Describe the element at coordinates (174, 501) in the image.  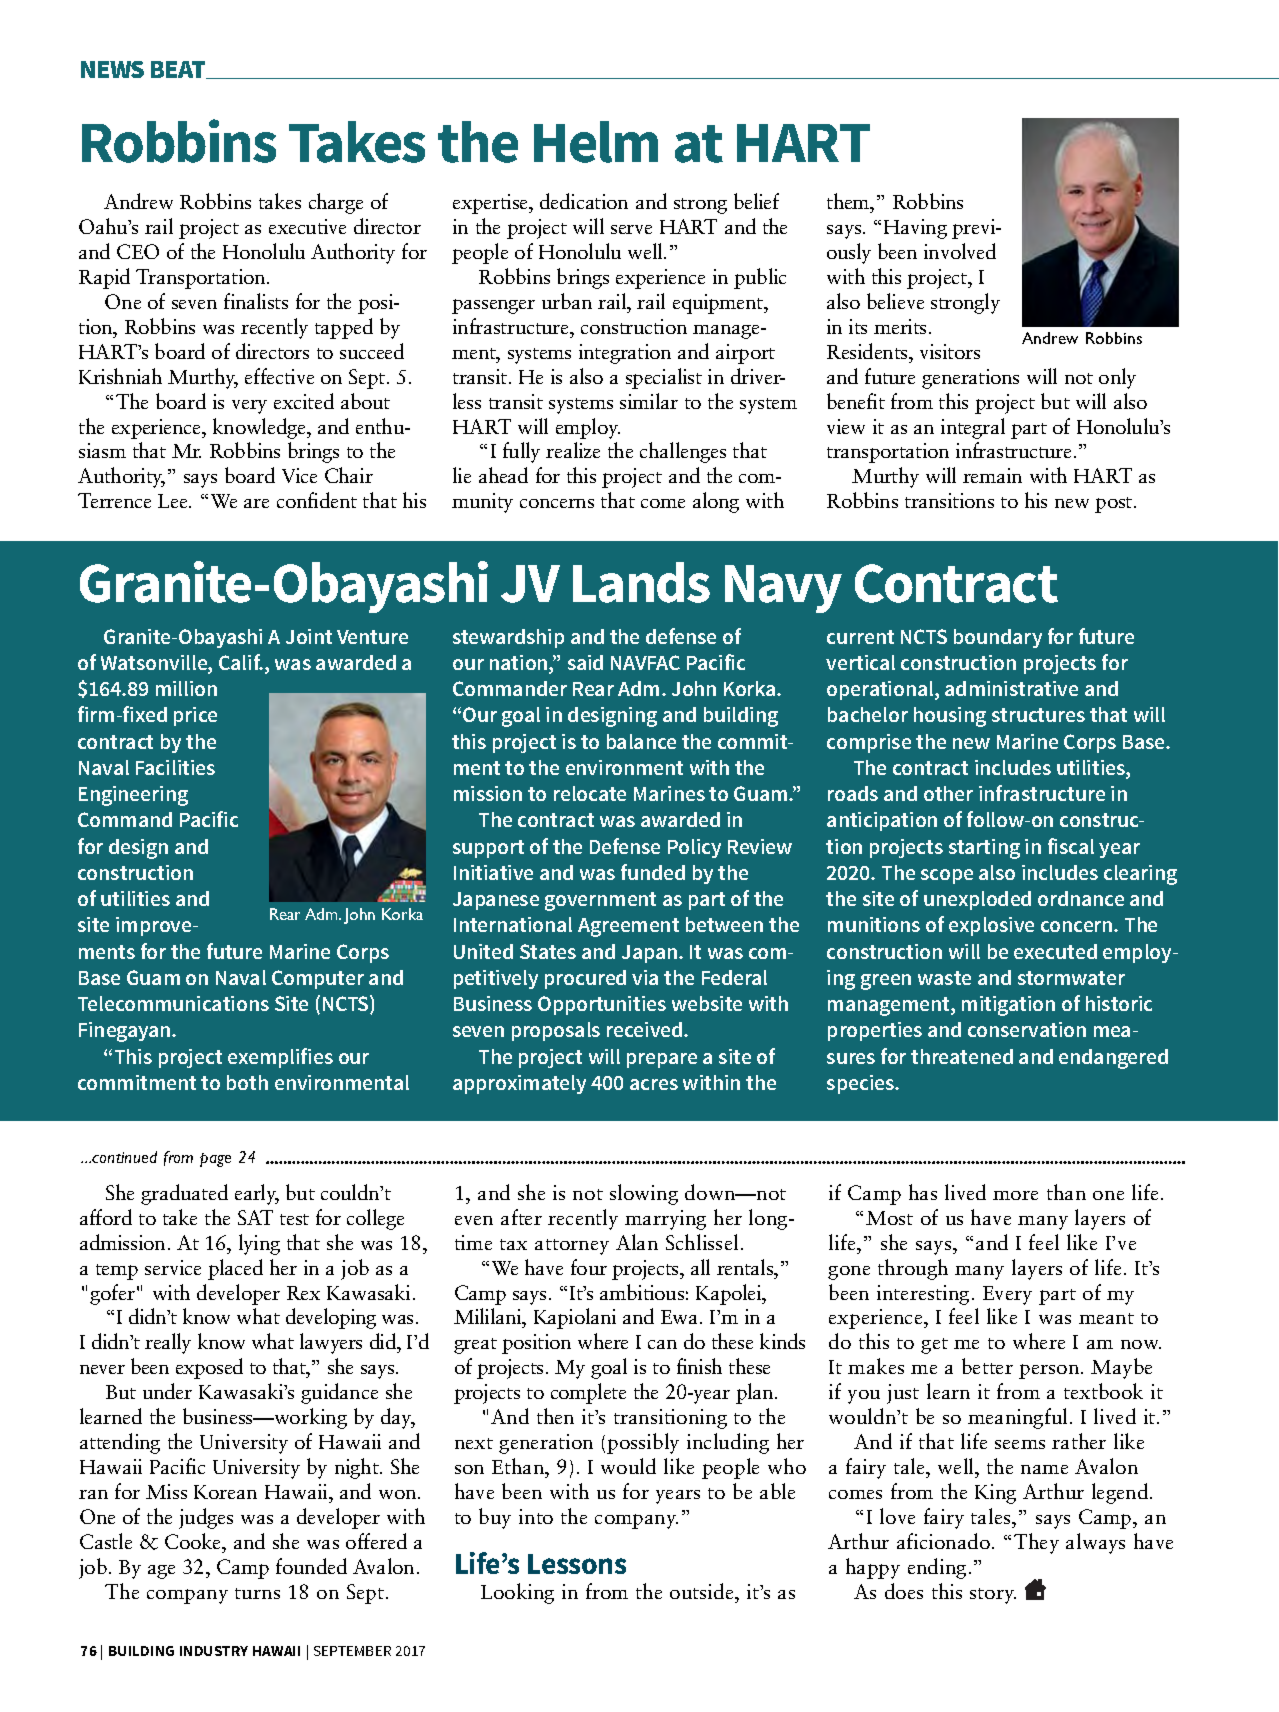
I see `Lee` at that location.
